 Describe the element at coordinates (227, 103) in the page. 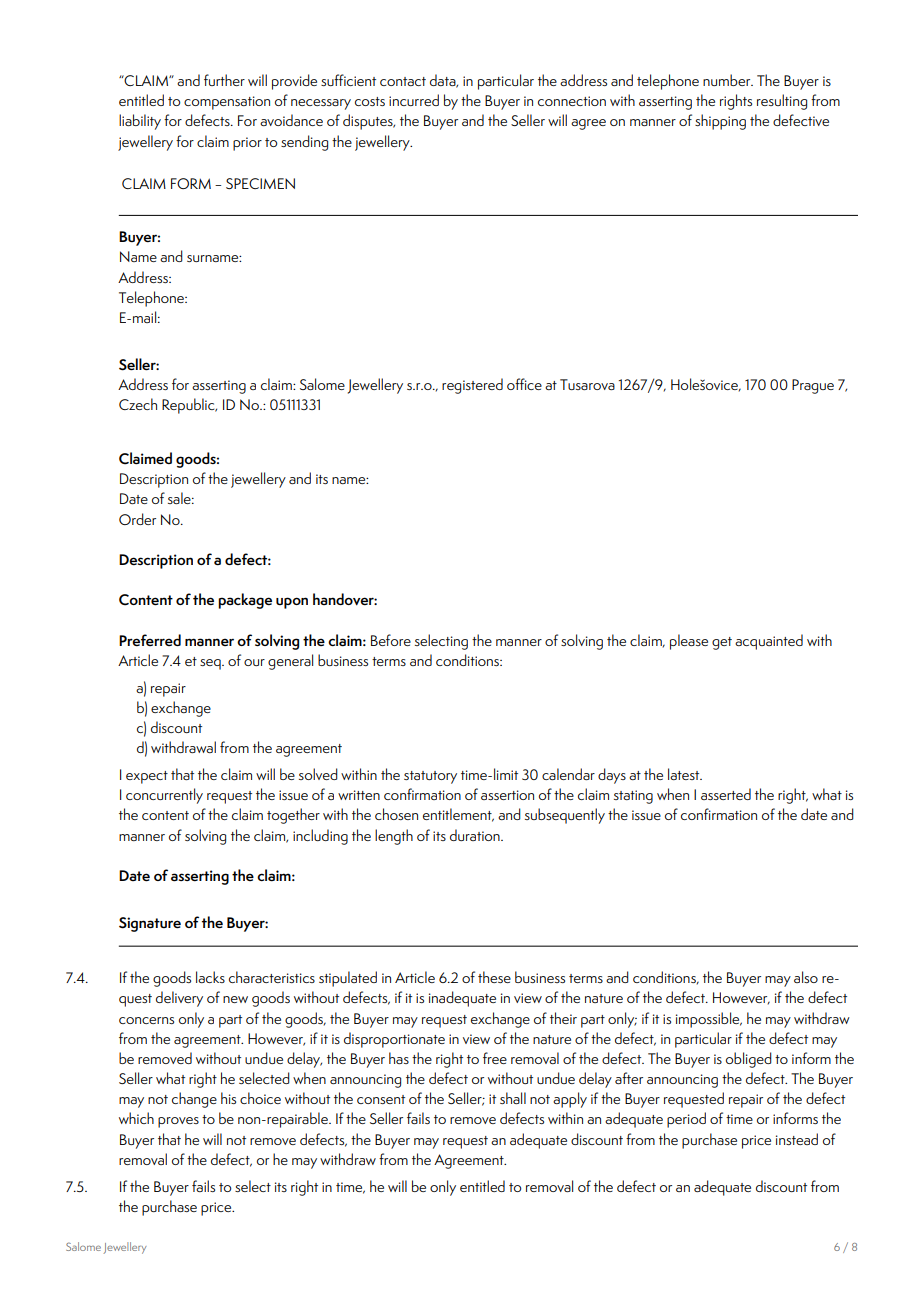

I see `compensation` at that location.
